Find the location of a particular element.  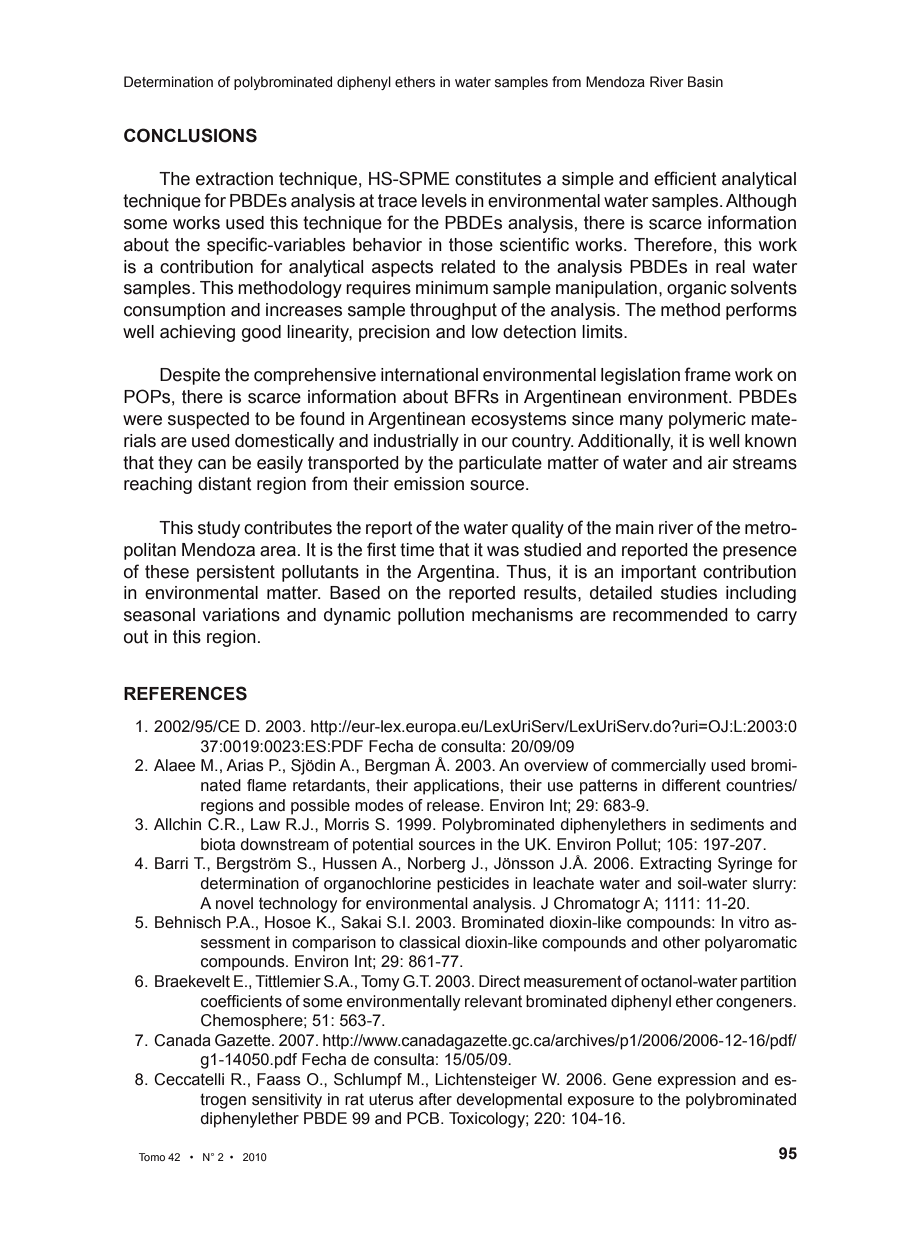

recommended is located at coordinates (670, 615).
